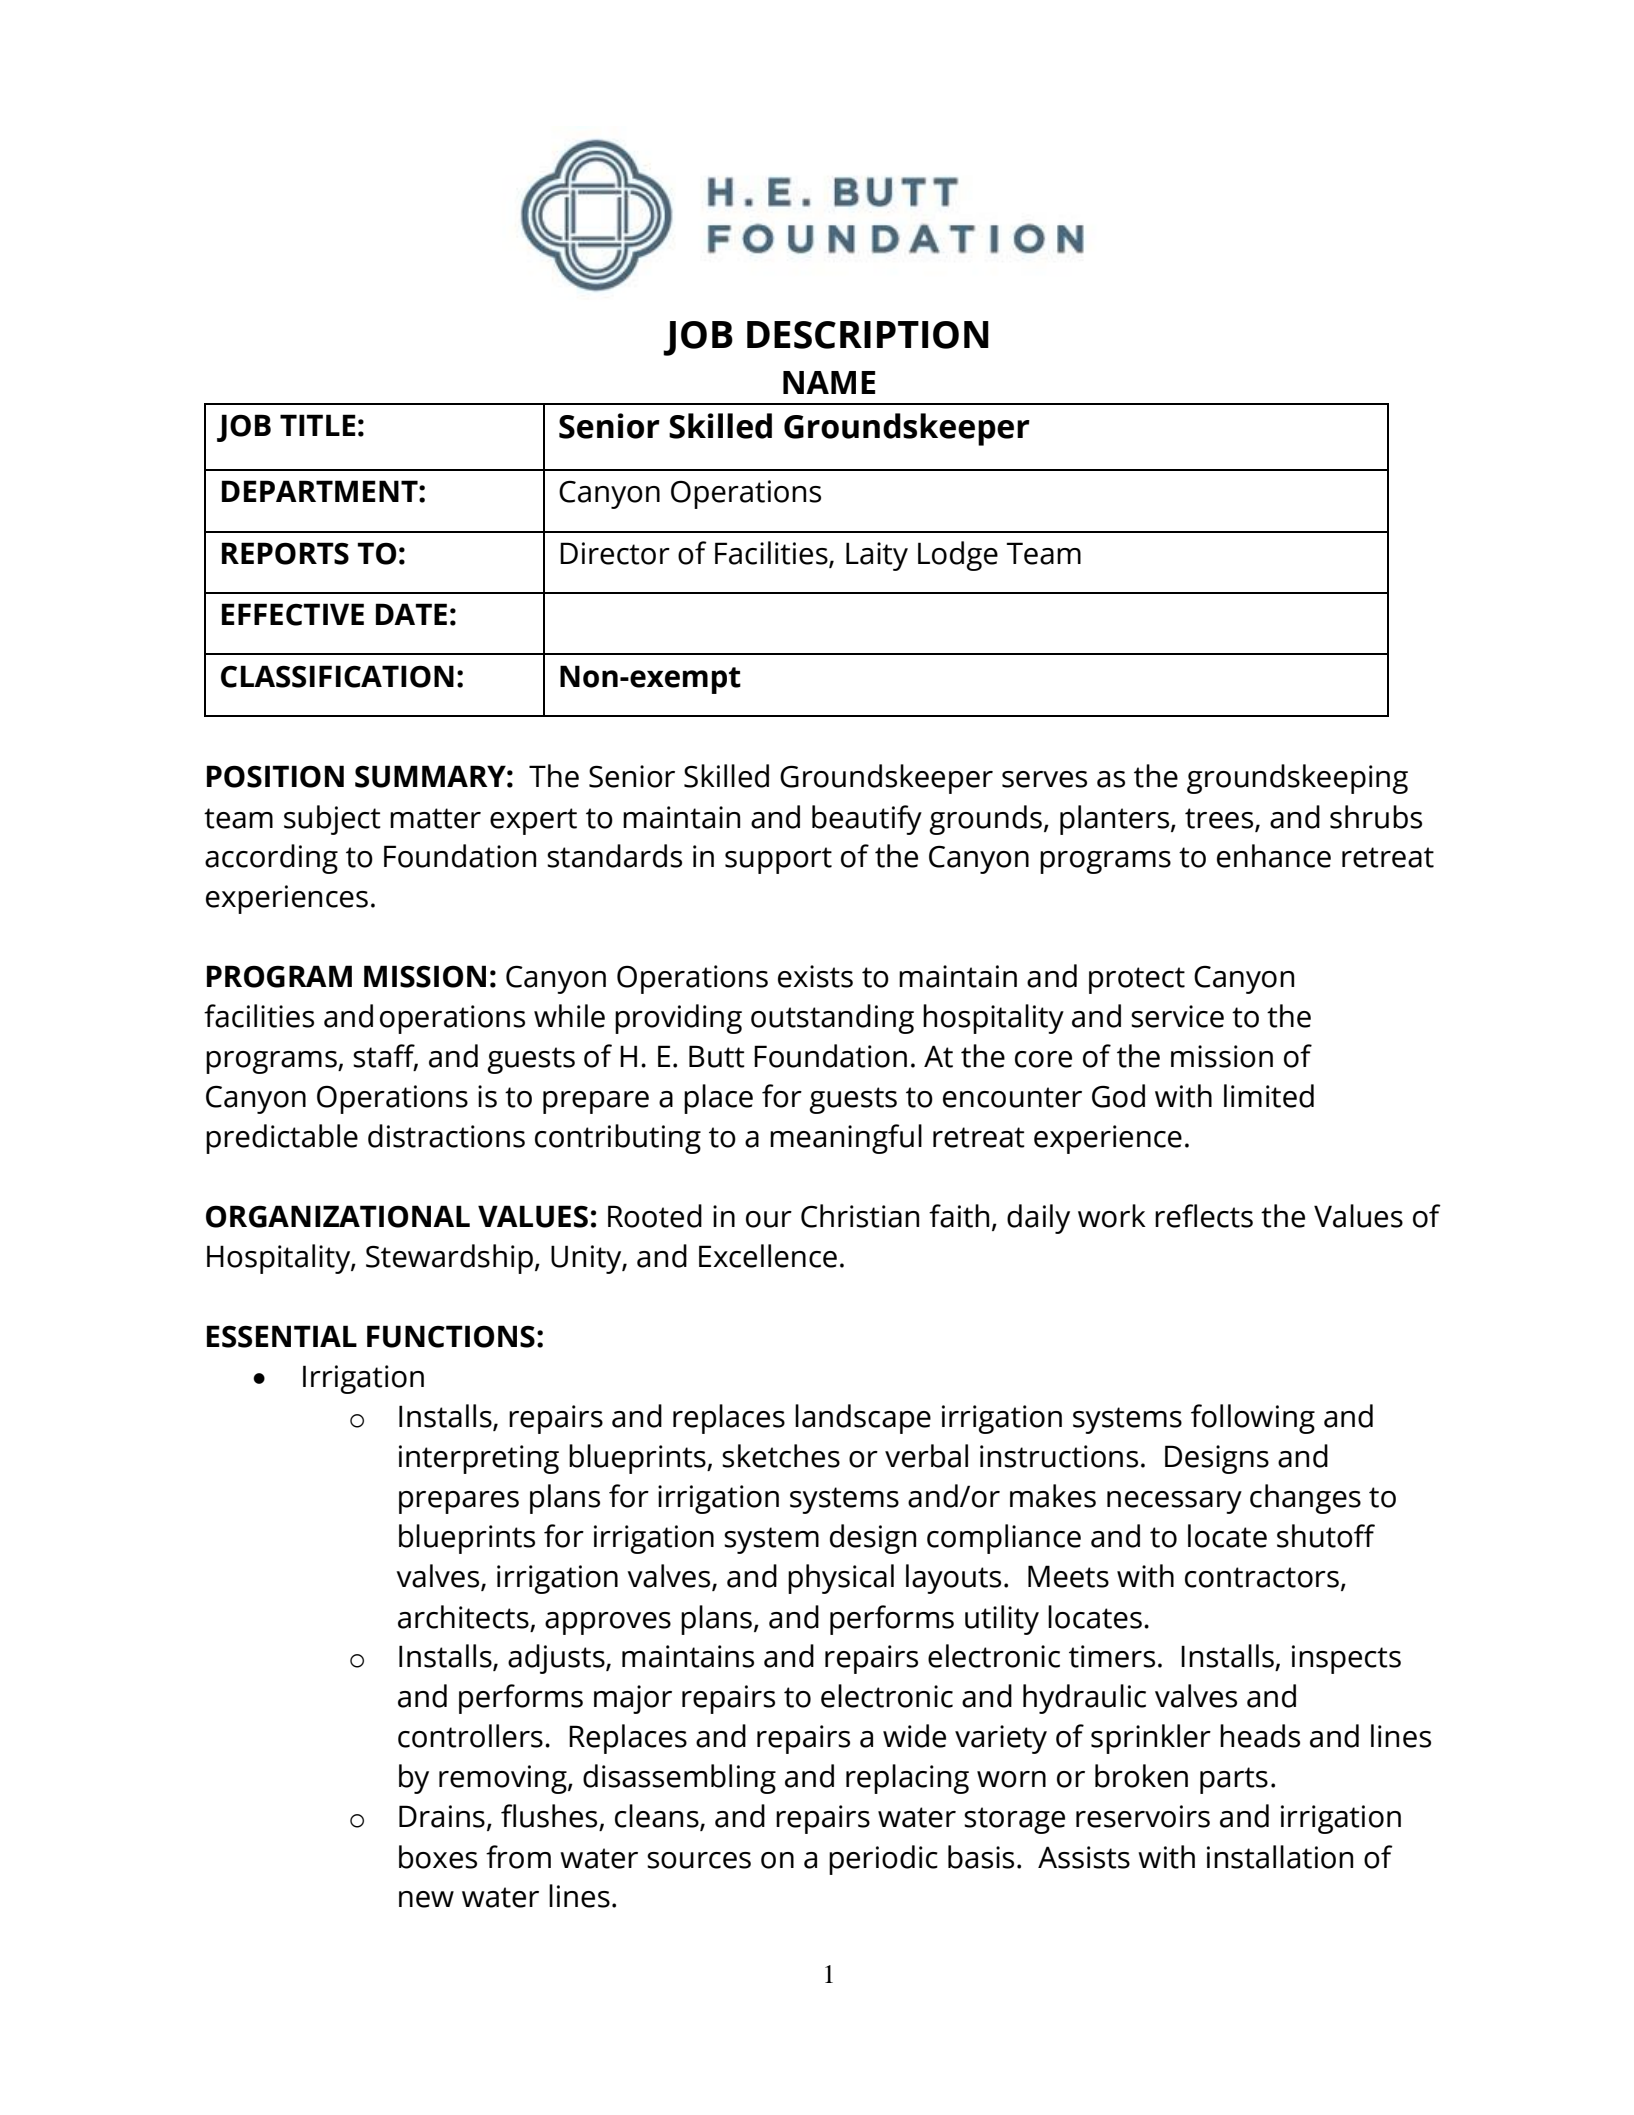  I want to click on periodic, so click(883, 1860).
